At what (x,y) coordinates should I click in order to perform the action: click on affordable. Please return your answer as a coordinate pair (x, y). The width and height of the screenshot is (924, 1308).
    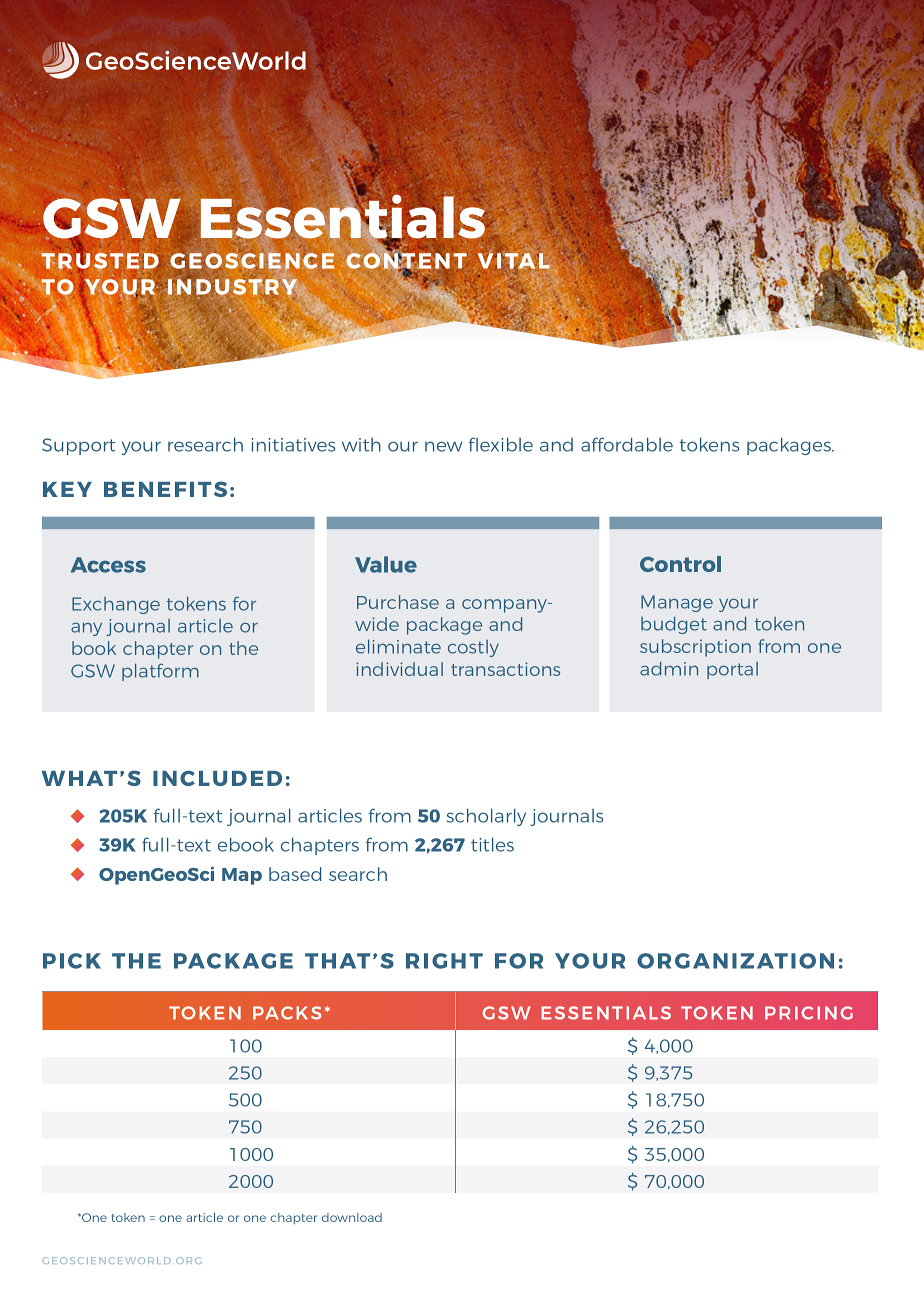
    Looking at the image, I should click on (627, 444).
